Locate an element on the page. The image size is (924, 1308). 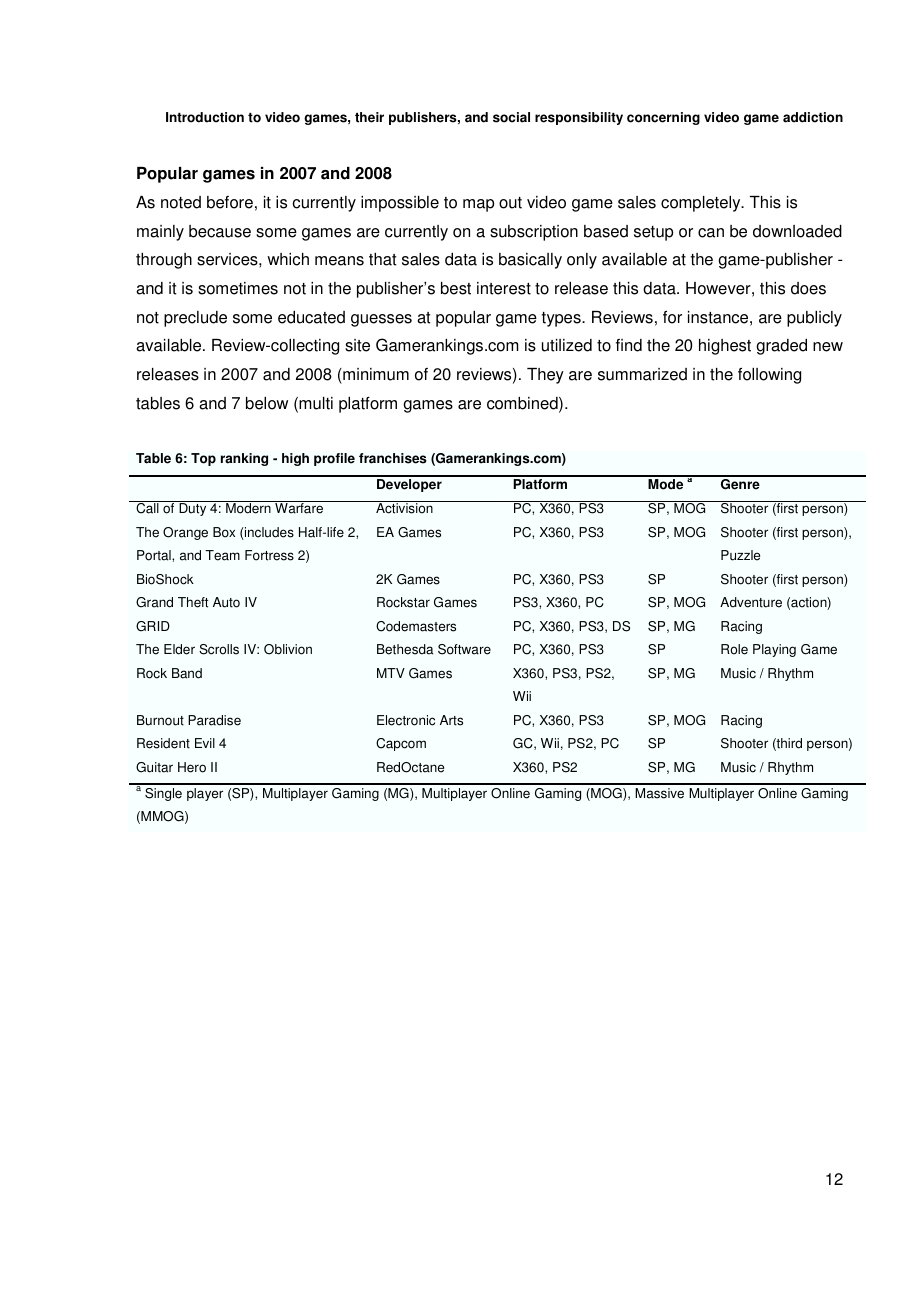
addiction is located at coordinates (813, 117).
